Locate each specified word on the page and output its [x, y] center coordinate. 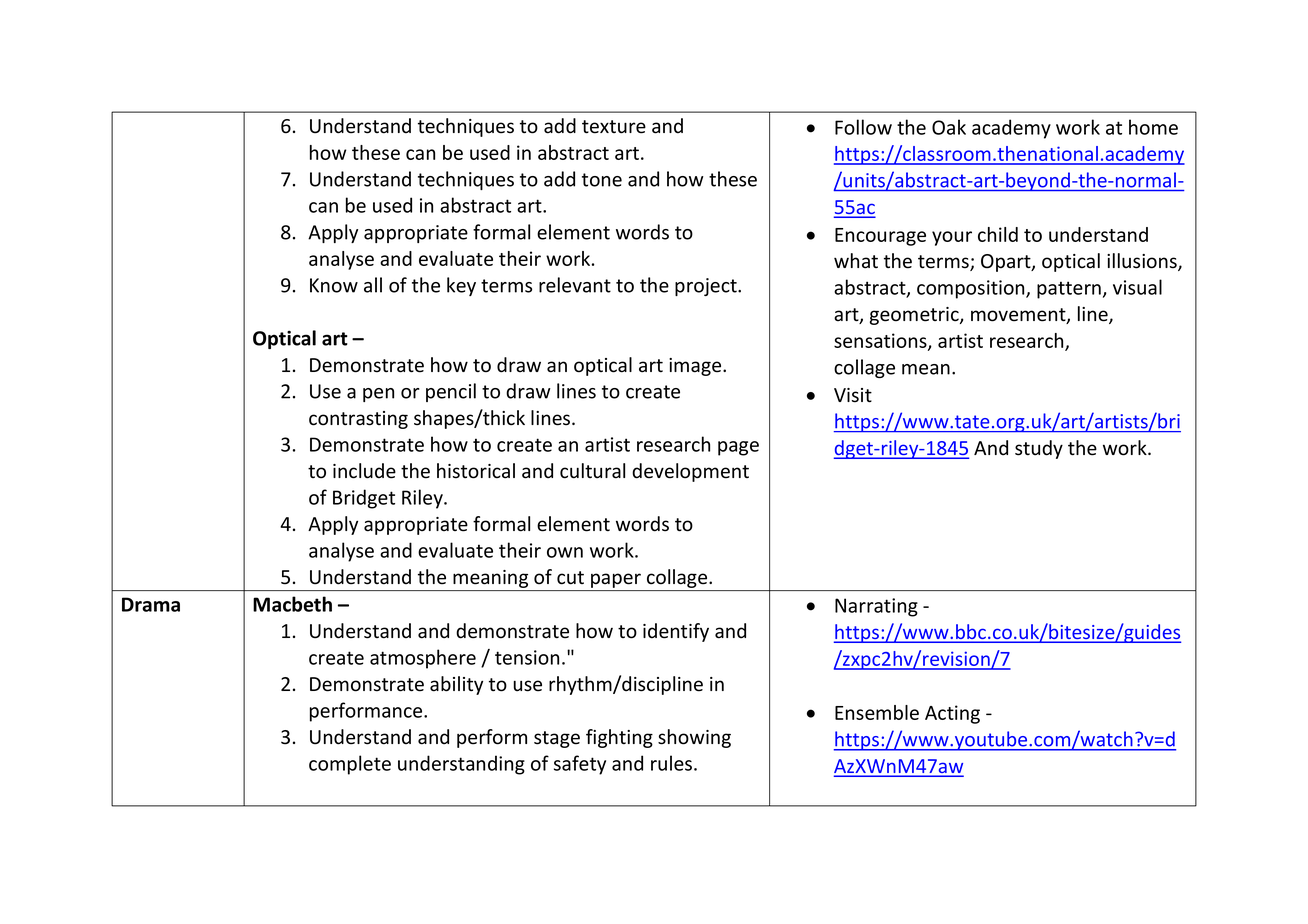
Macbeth [292, 604]
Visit [853, 395]
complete [350, 765]
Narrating [876, 607]
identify [676, 632]
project [707, 287]
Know [334, 285]
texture [614, 127]
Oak [949, 127]
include [364, 471]
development [690, 472]
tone [602, 180]
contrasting [358, 420]
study [1039, 449]
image [696, 367]
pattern [1069, 290]
